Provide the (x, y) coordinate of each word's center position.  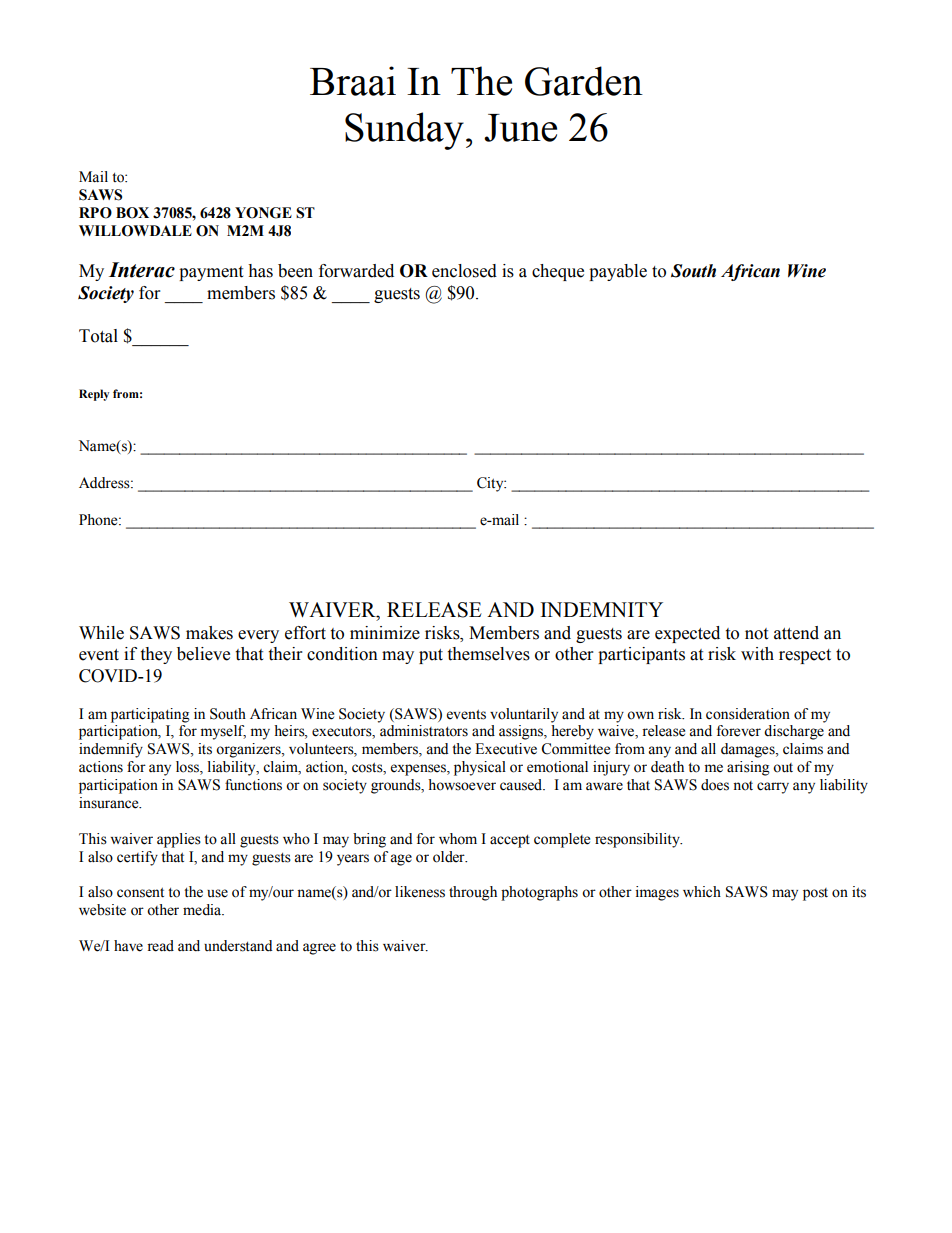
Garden (584, 81)
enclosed (464, 271)
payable (618, 272)
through (473, 893)
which (702, 892)
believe (203, 654)
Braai (353, 81)
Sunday (404, 131)
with (757, 654)
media (203, 910)
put (431, 656)
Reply (94, 395)
